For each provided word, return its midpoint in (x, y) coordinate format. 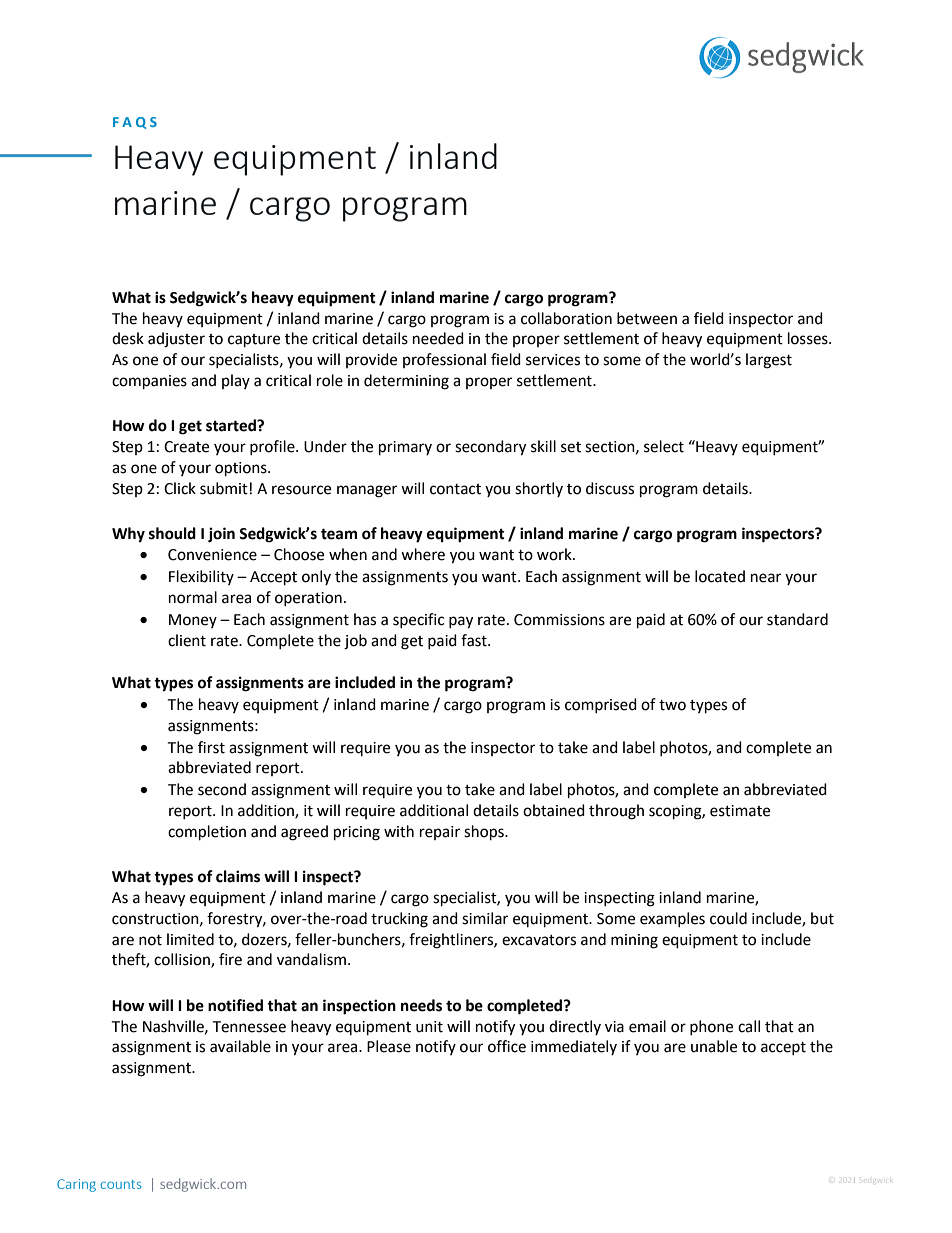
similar (485, 918)
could (728, 918)
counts (121, 1184)
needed (438, 338)
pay (461, 622)
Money (193, 621)
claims (238, 876)
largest (769, 361)
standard (797, 619)
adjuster (176, 340)
